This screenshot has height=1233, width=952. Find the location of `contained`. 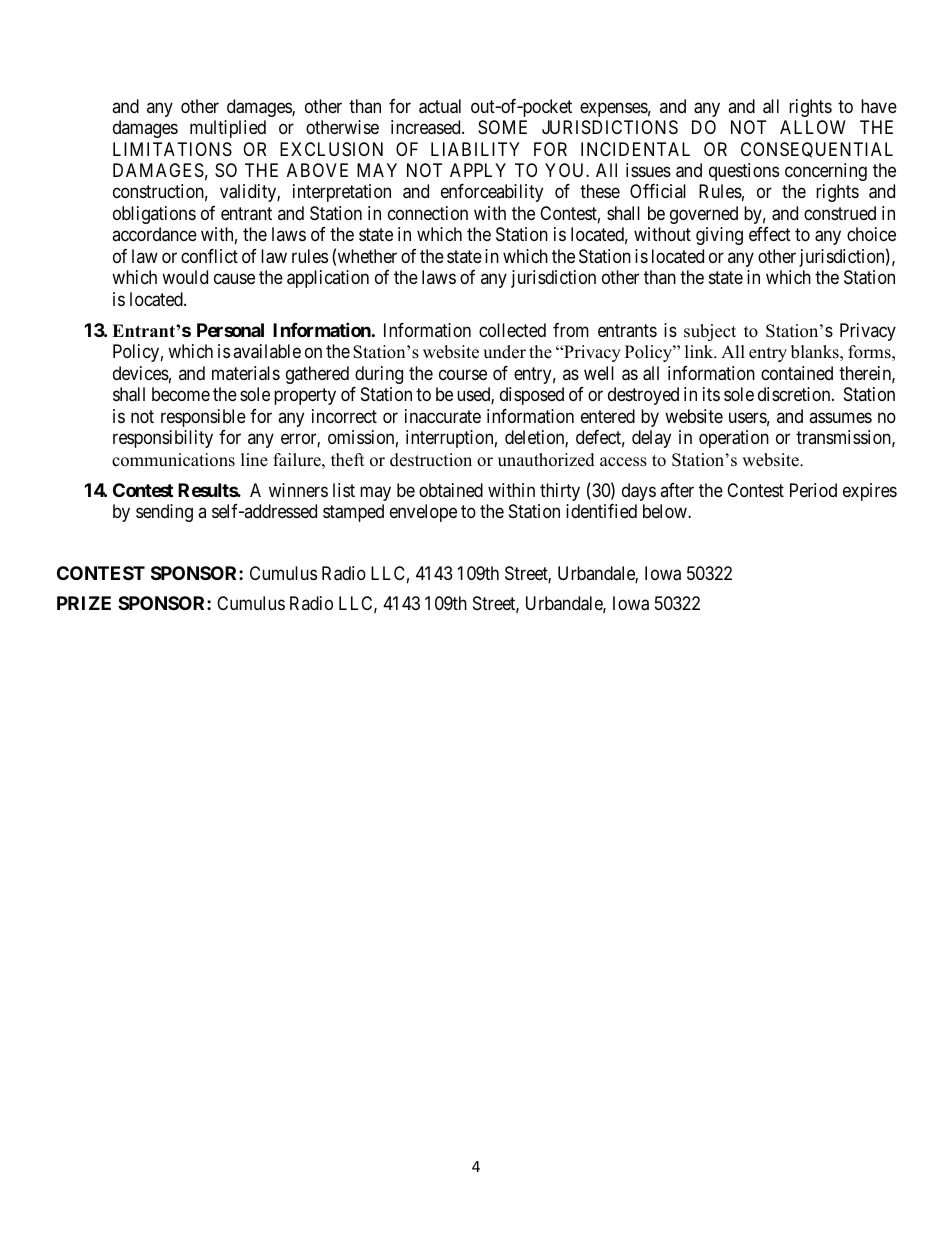

contained is located at coordinates (797, 373).
